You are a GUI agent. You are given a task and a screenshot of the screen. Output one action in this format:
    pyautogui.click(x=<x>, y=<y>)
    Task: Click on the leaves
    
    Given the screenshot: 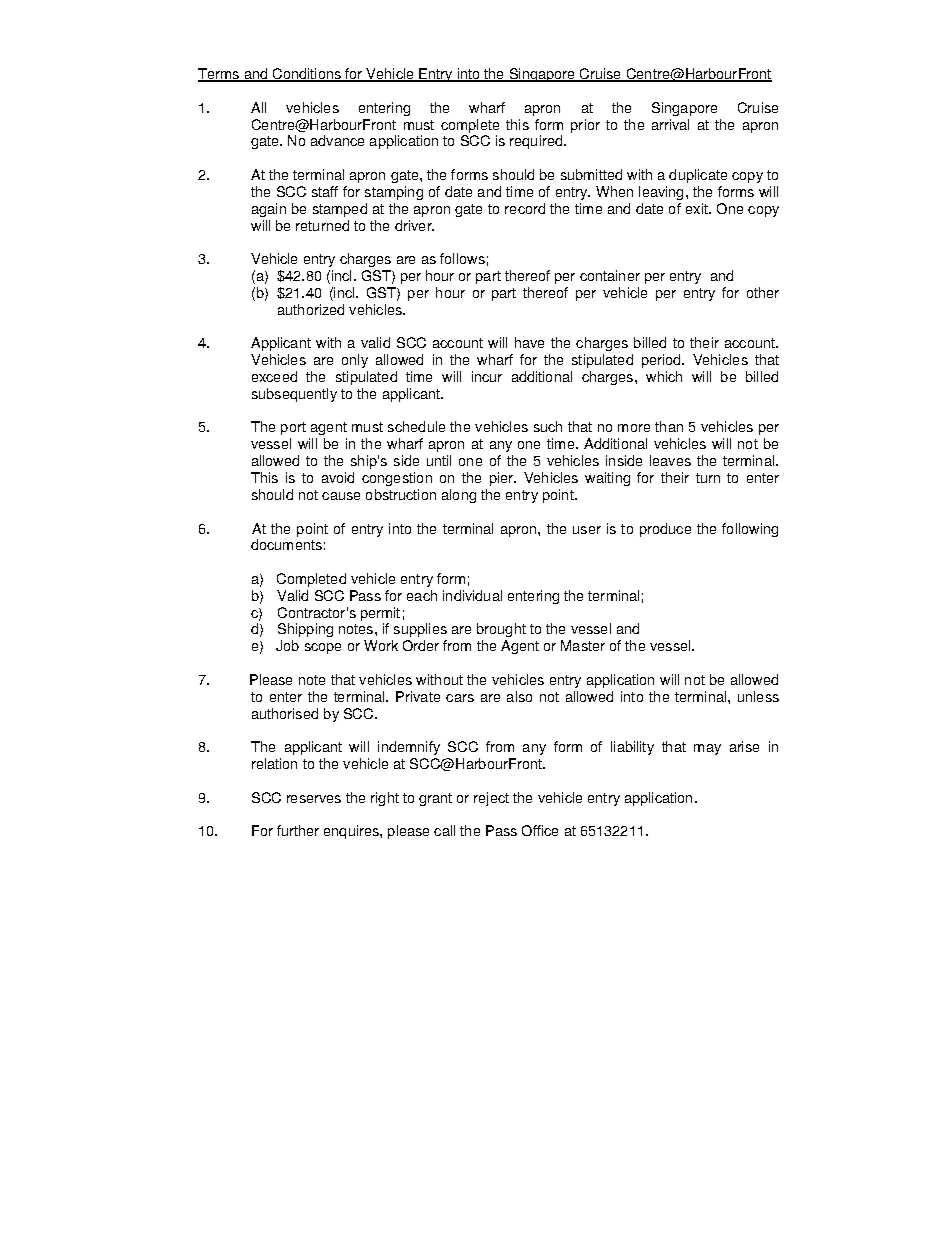 What is the action you would take?
    pyautogui.click(x=670, y=460)
